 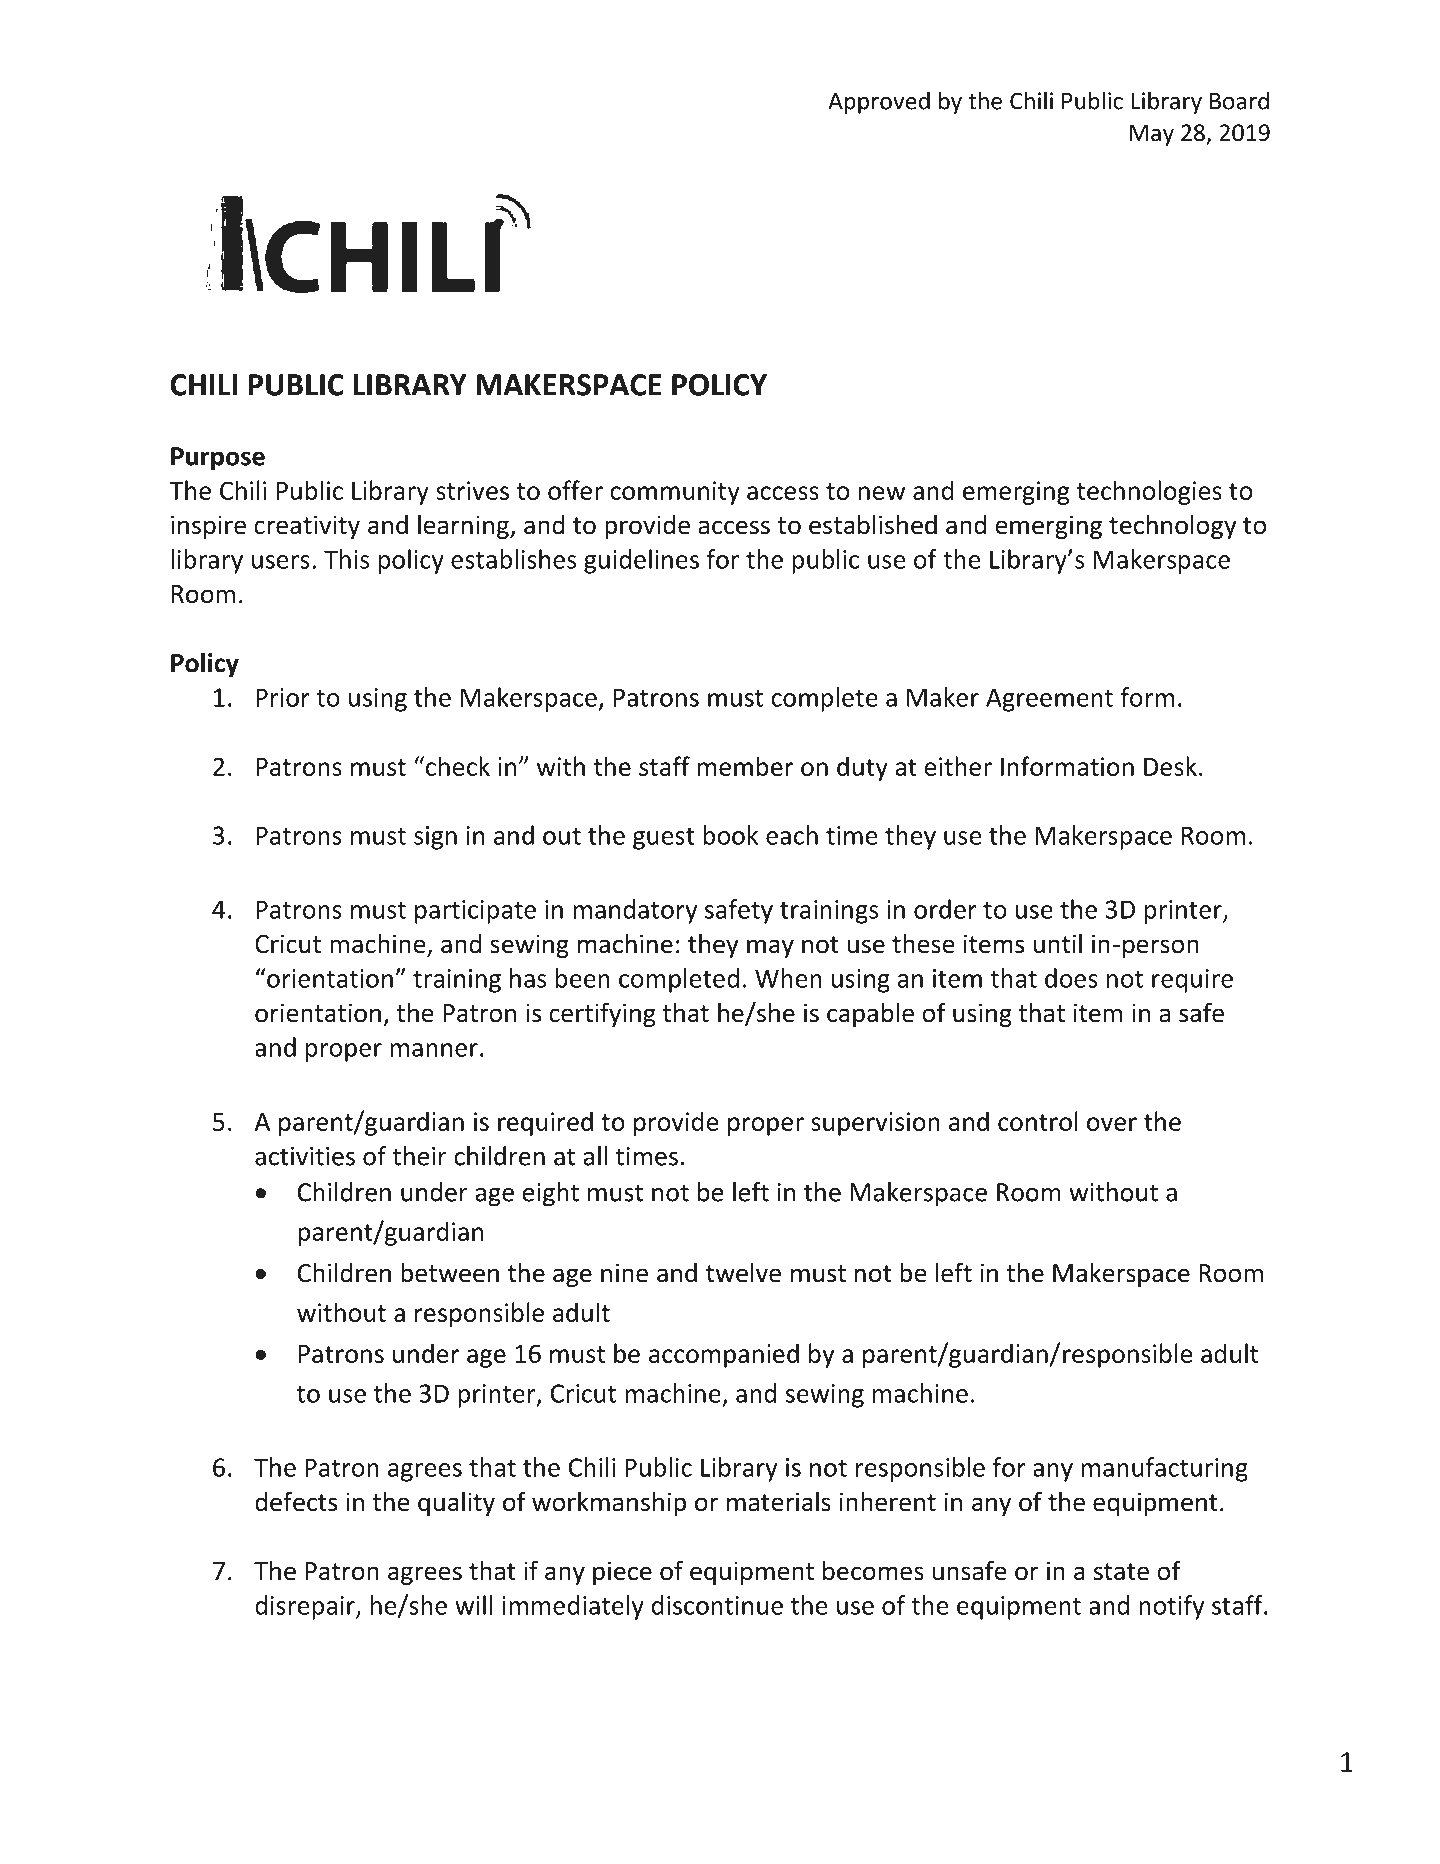 I want to click on Board, so click(x=1239, y=100).
